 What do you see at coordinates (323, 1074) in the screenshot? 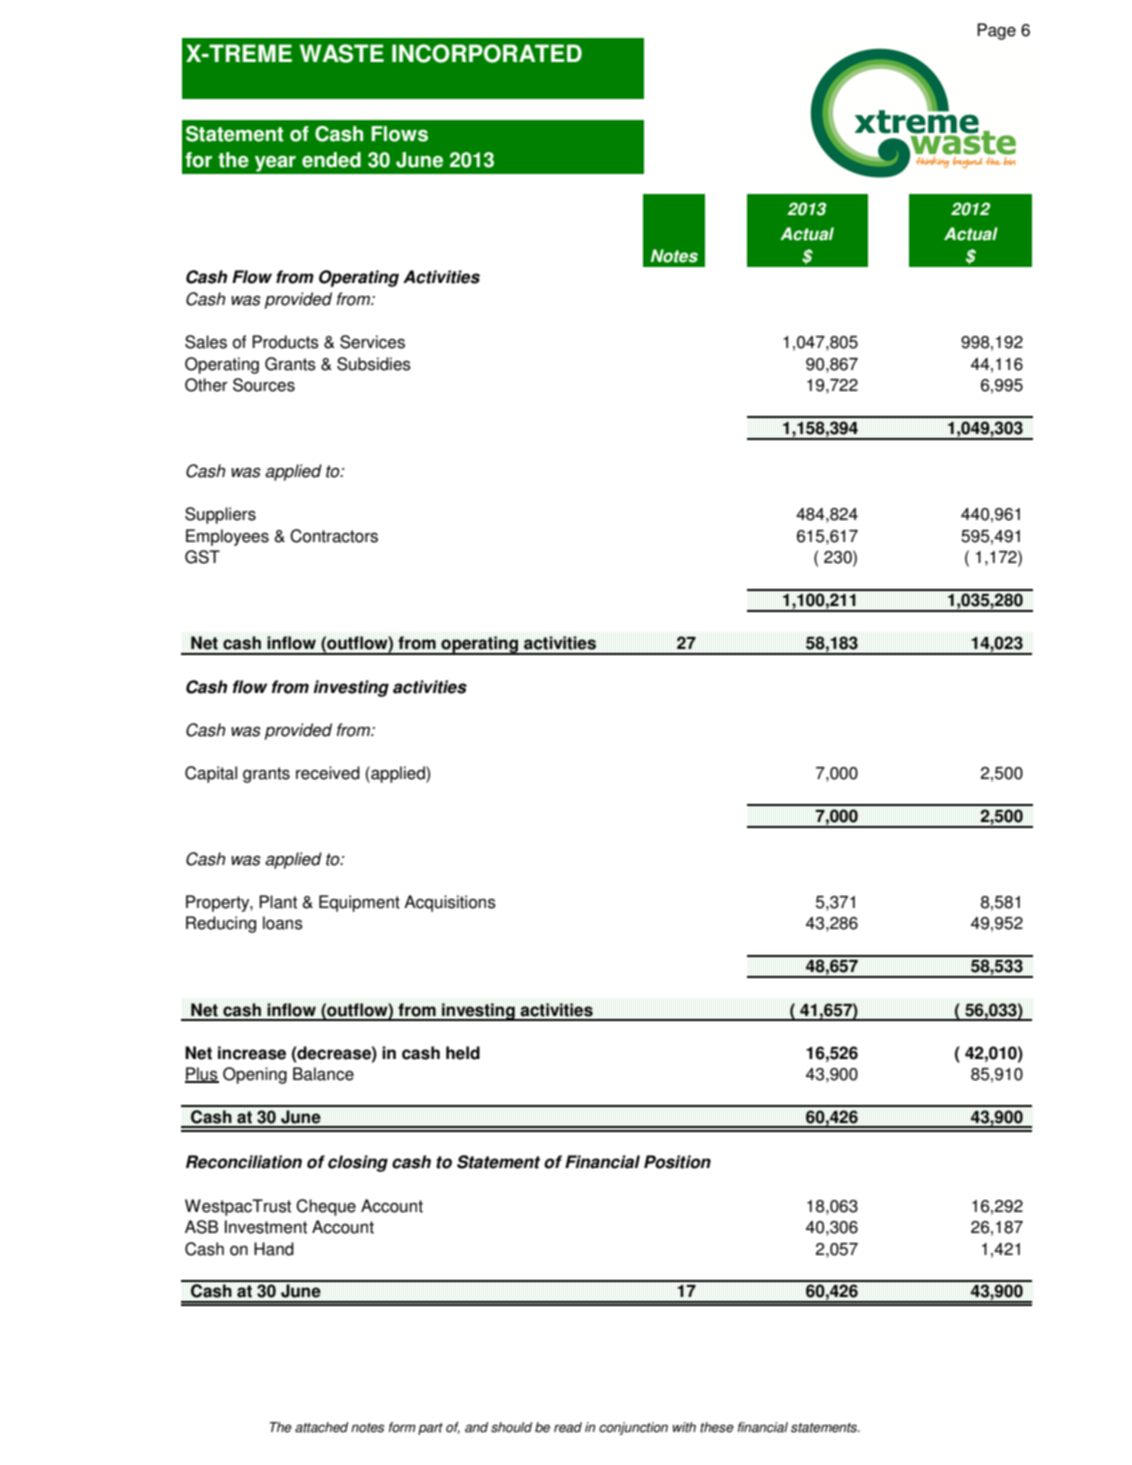
I see `Balance` at bounding box center [323, 1074].
